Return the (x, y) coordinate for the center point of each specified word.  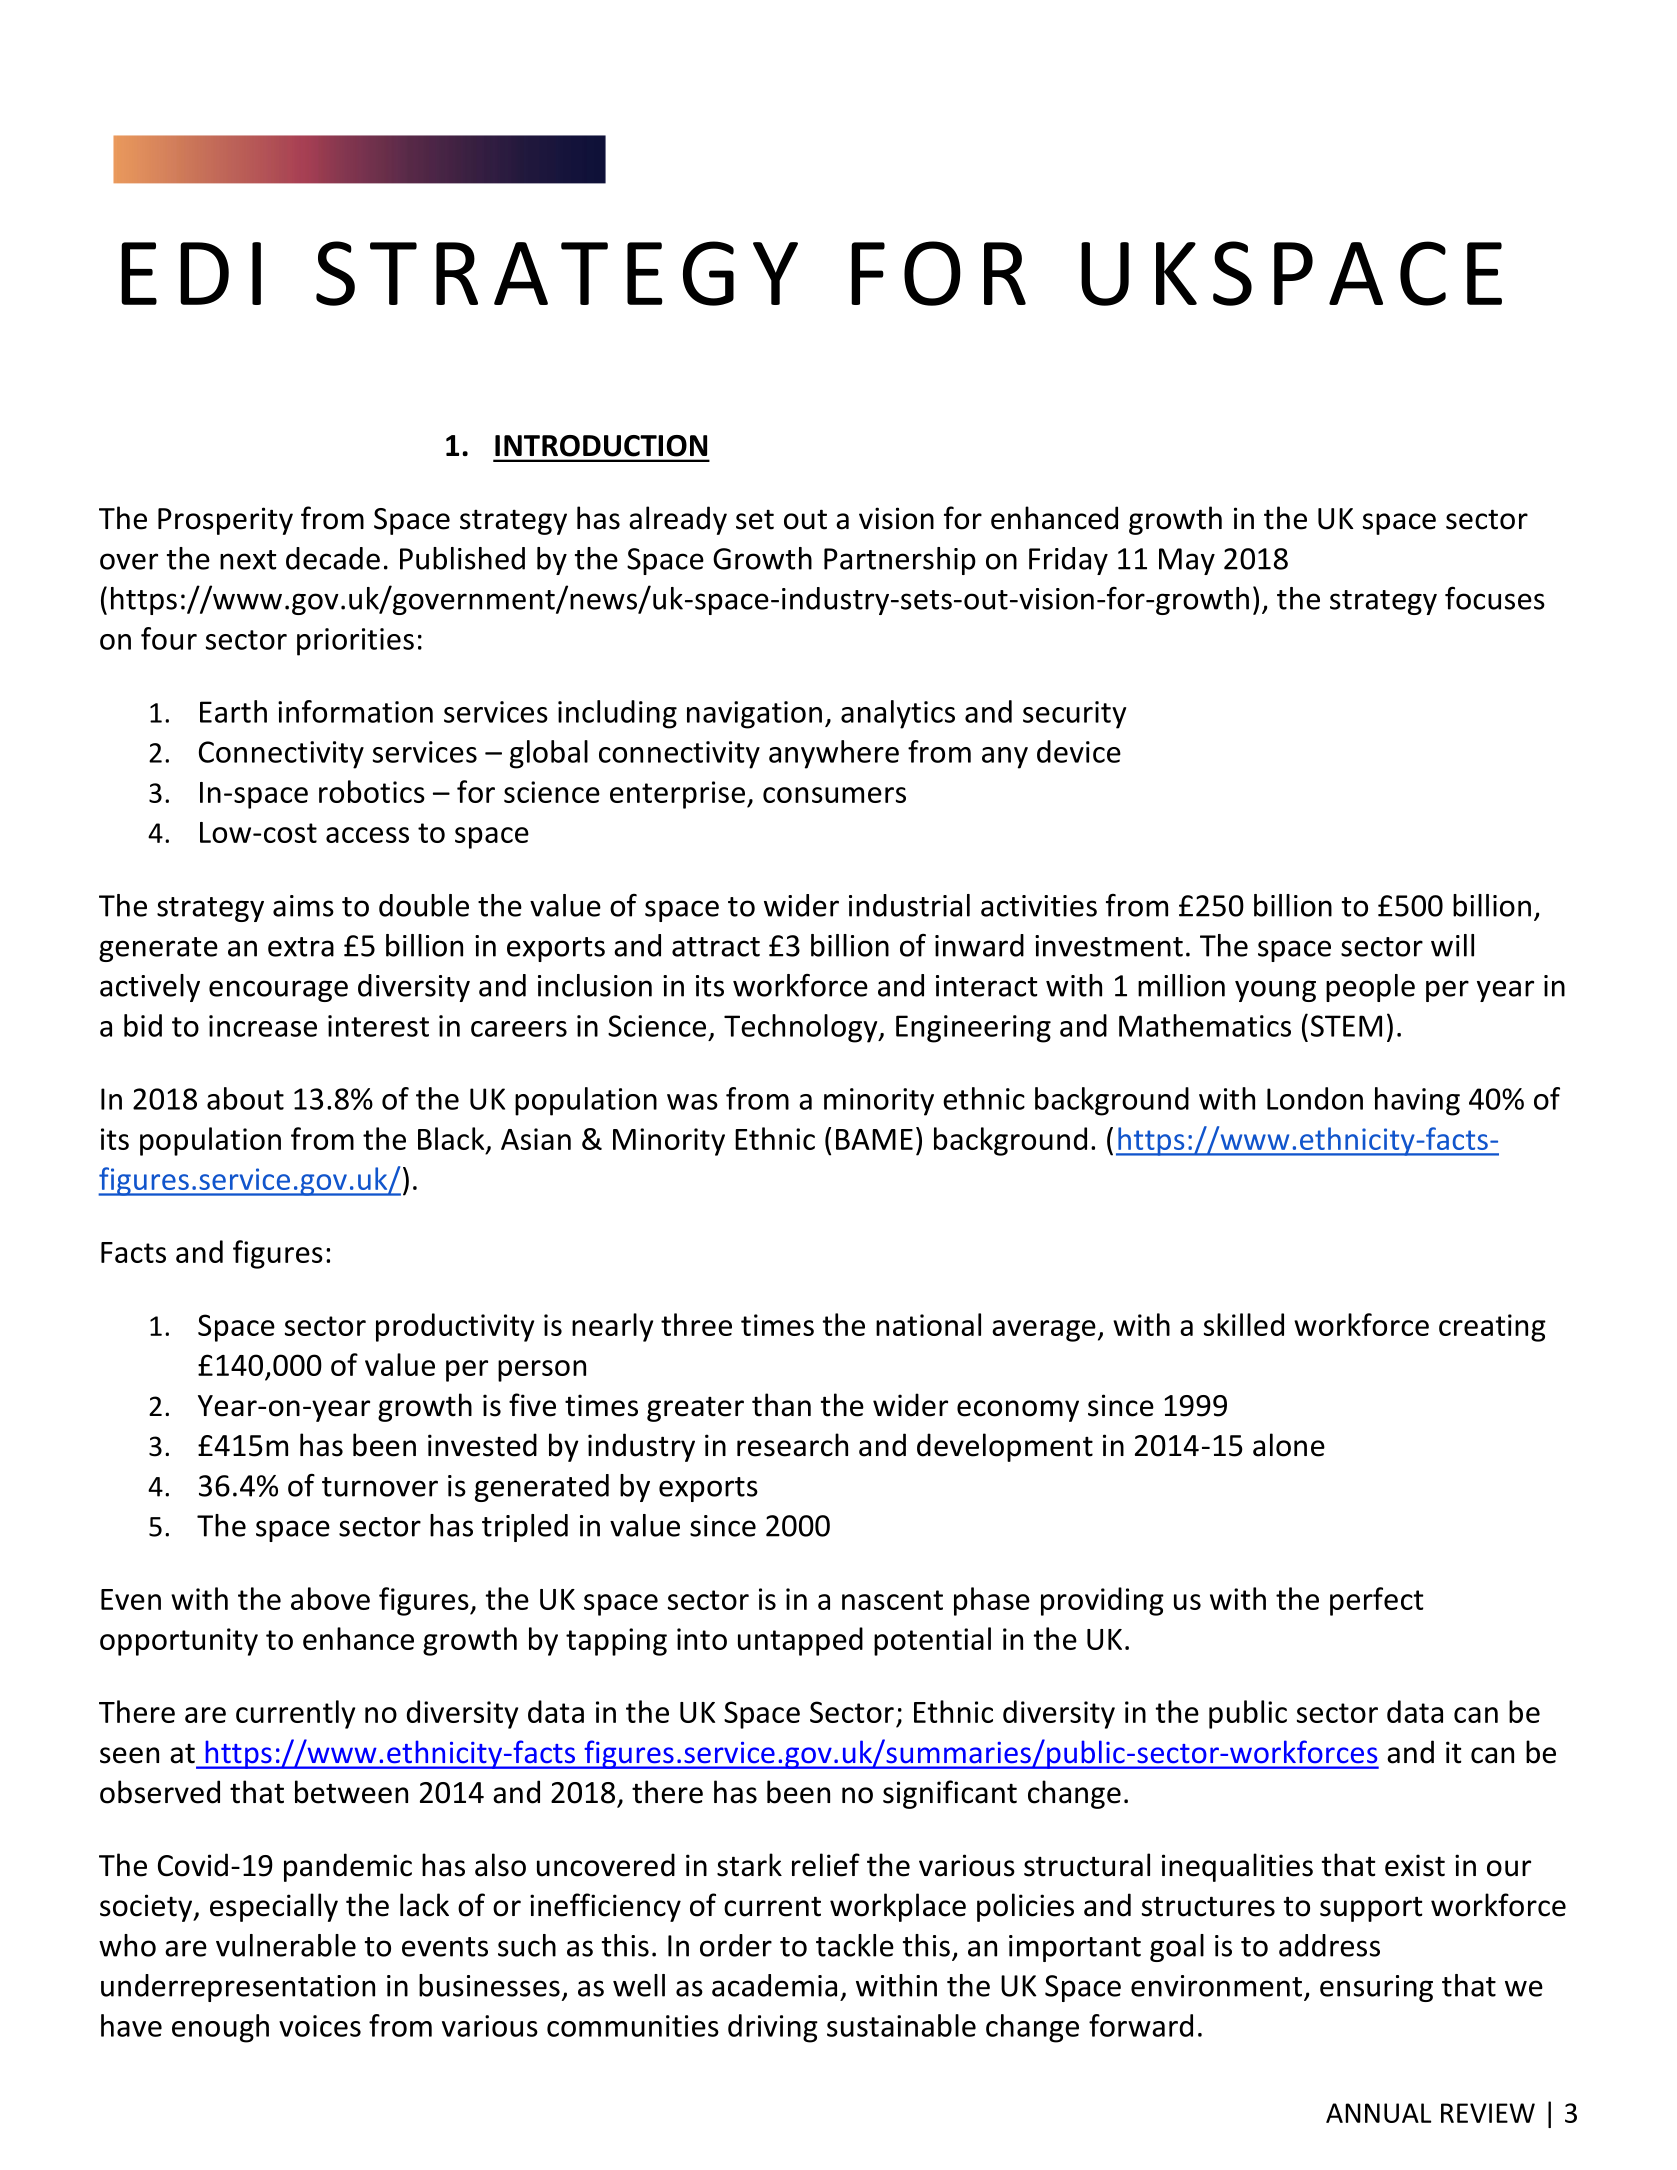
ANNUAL (1378, 2113)
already (678, 520)
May (1187, 561)
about (245, 1098)
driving (773, 2028)
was (692, 1102)
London (1315, 1098)
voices (320, 2026)
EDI (191, 273)
